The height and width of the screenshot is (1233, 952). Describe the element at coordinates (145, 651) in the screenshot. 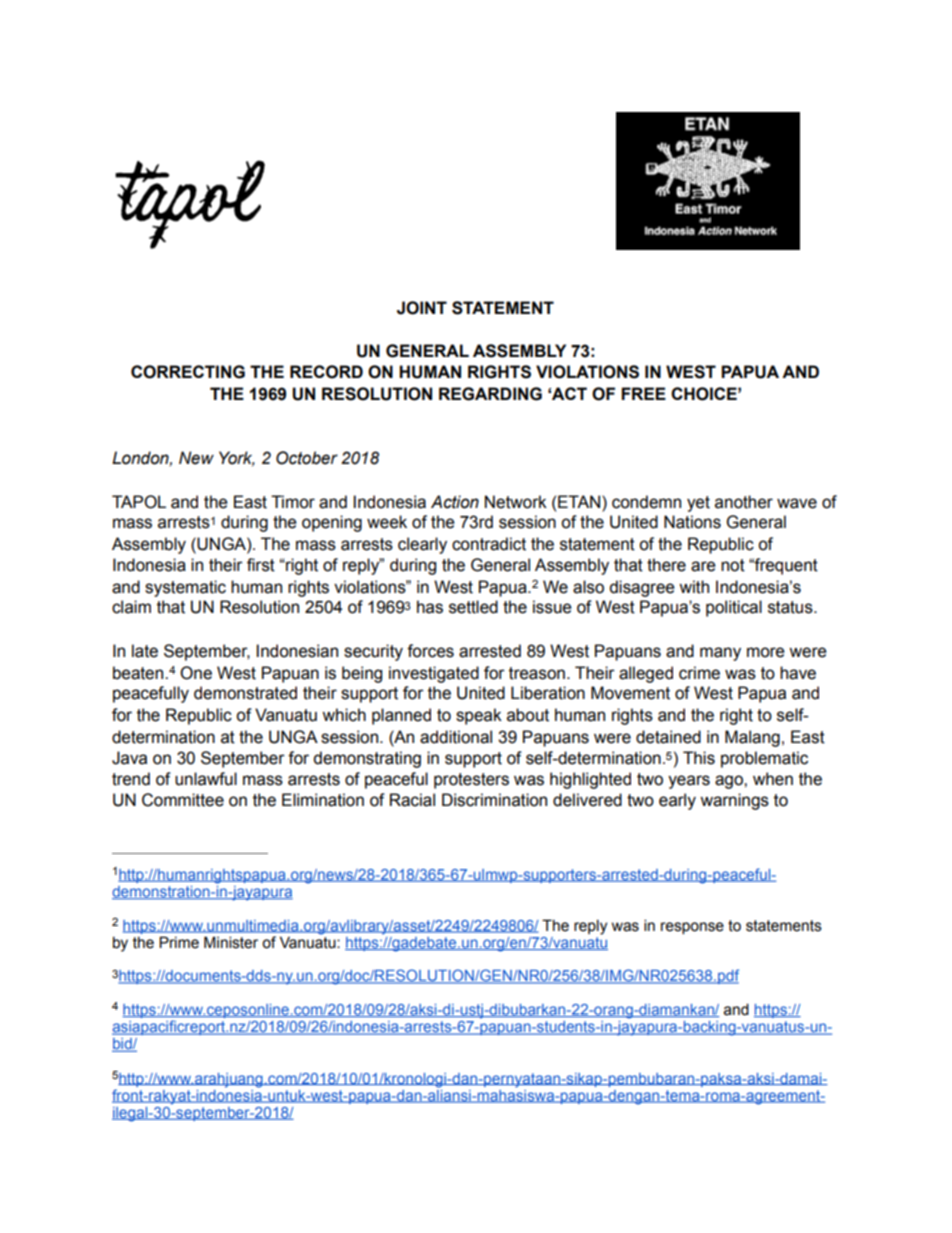

I see `late` at that location.
